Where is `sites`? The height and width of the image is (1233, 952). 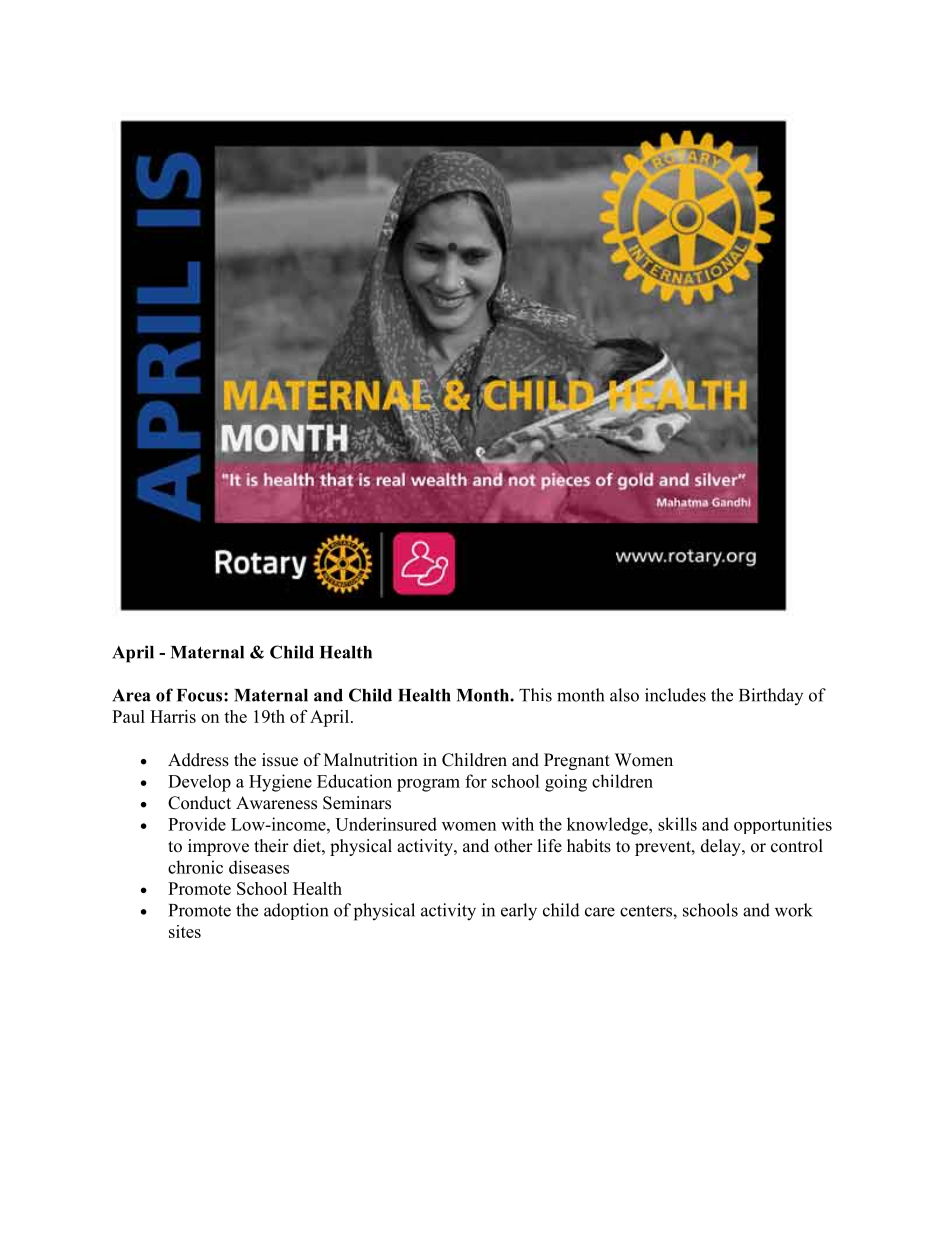
sites is located at coordinates (185, 931).
